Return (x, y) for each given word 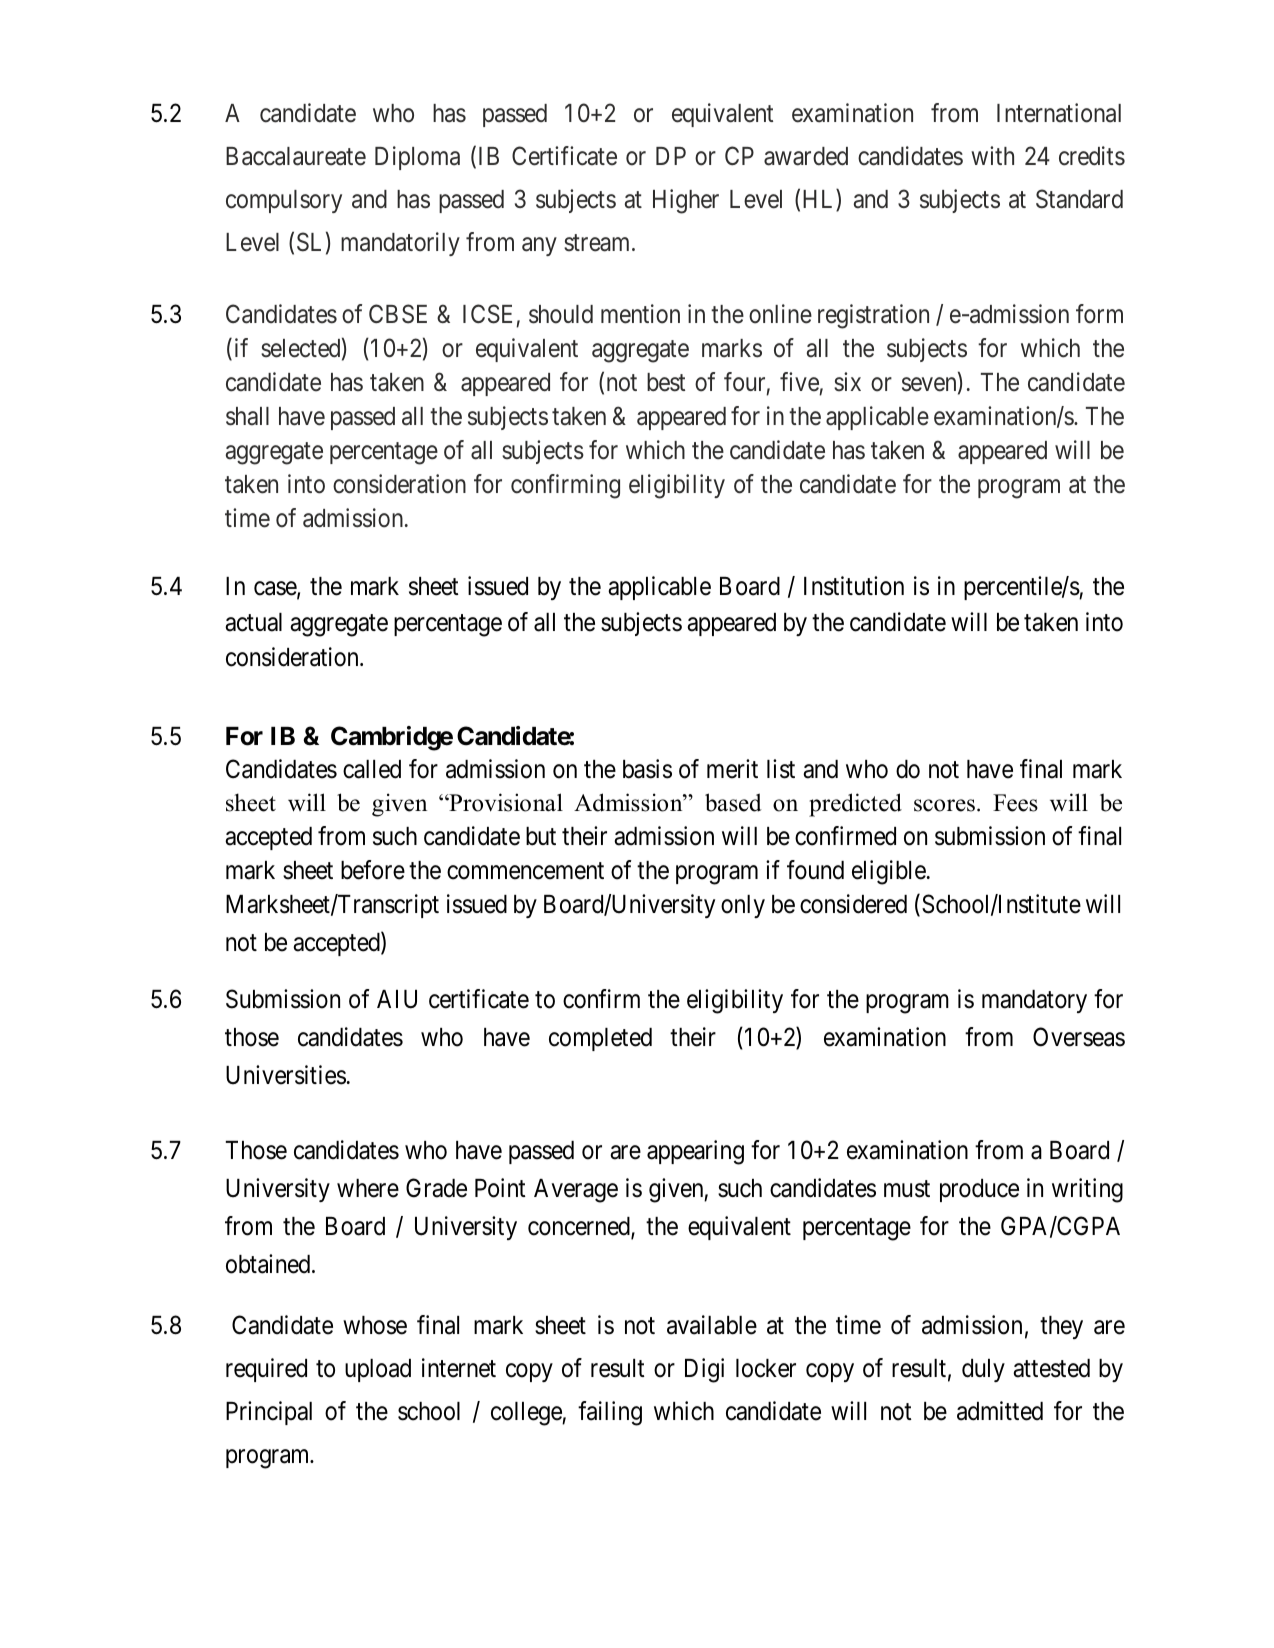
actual (253, 622)
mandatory (1034, 1001)
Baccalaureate (296, 156)
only (743, 906)
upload (378, 1370)
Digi (704, 1370)
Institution (854, 586)
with (992, 155)
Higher (686, 201)
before (373, 870)
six (847, 382)
